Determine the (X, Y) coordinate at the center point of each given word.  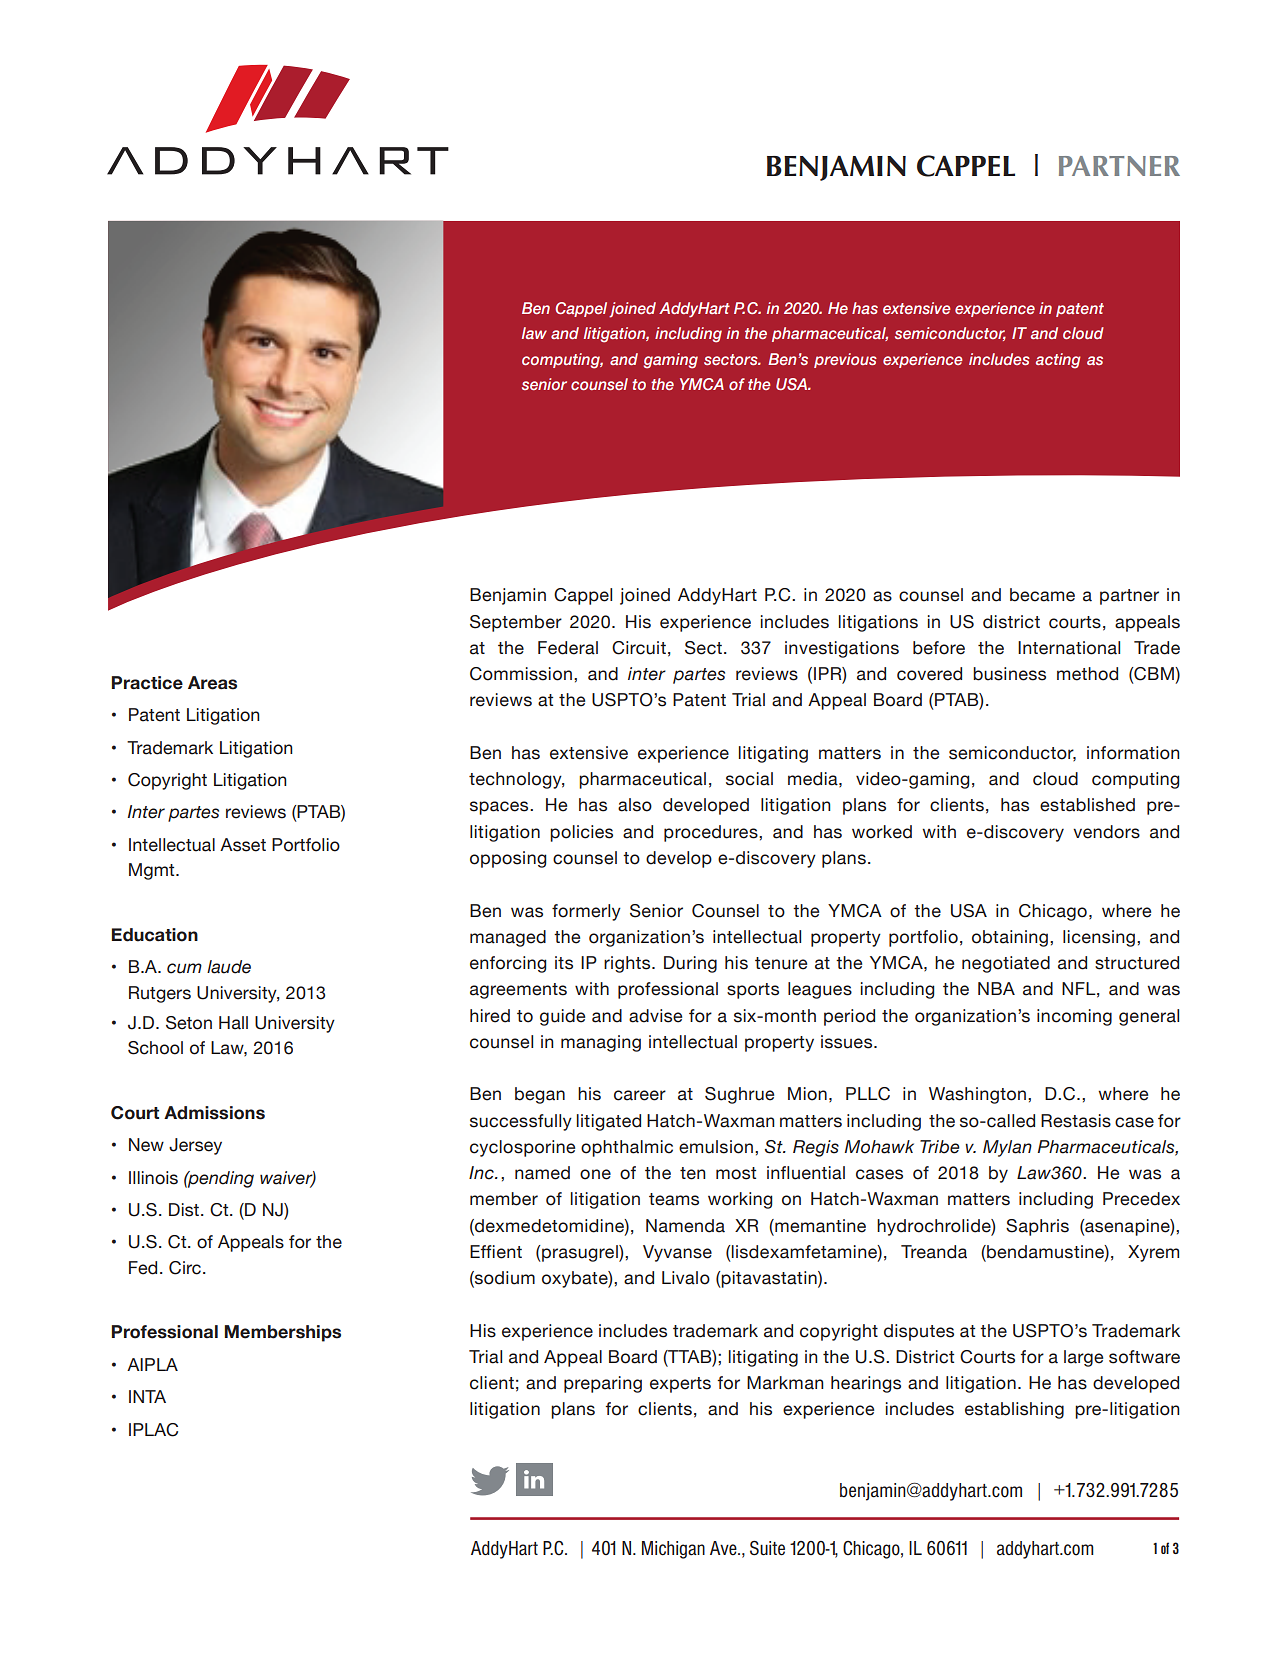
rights (628, 964)
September (516, 623)
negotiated (1006, 964)
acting (1058, 361)
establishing (1014, 1410)
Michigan (673, 1550)
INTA (147, 1396)
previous (845, 360)
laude (229, 967)
